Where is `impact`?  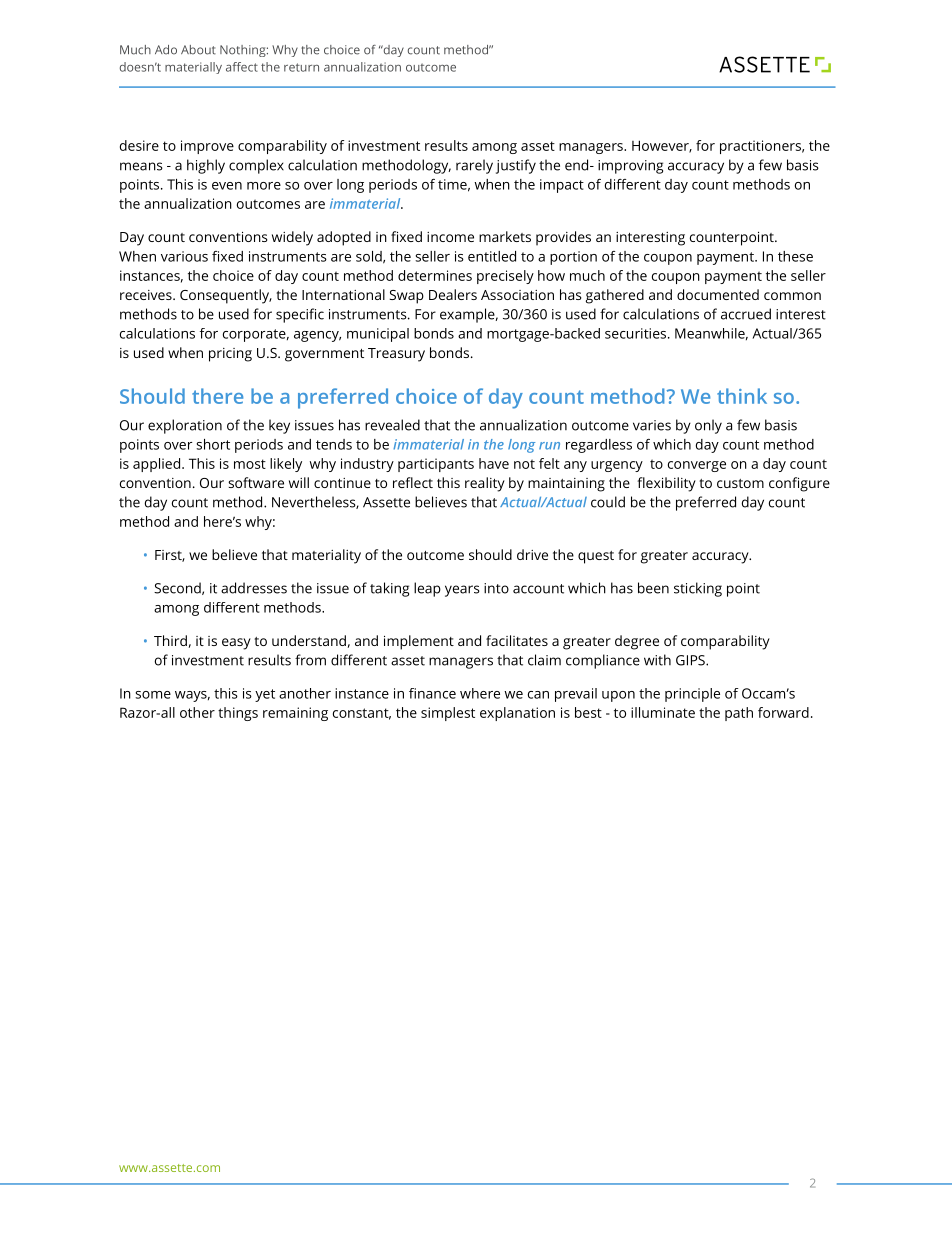
impact is located at coordinates (562, 186).
